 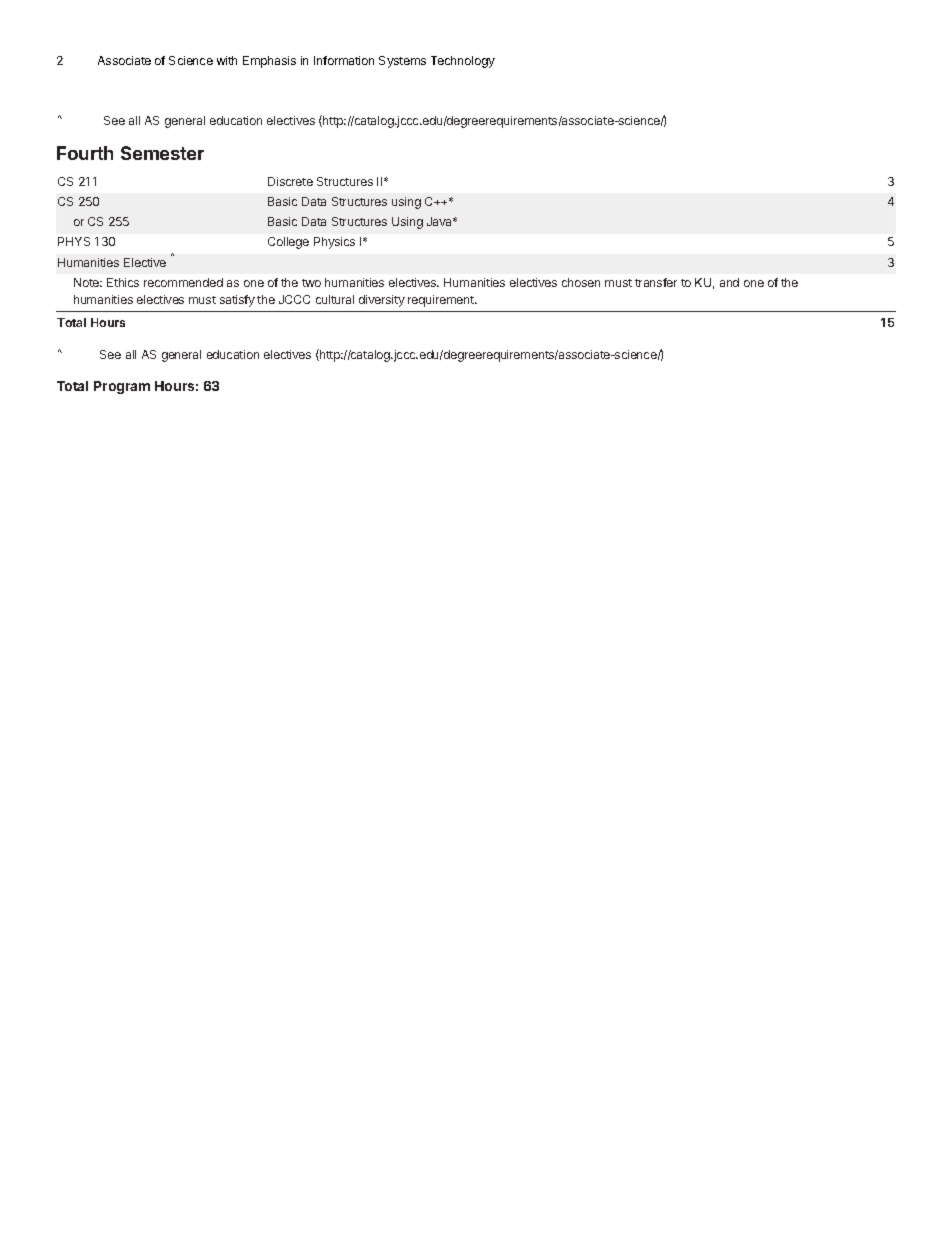 I want to click on Systems, so click(x=402, y=62).
